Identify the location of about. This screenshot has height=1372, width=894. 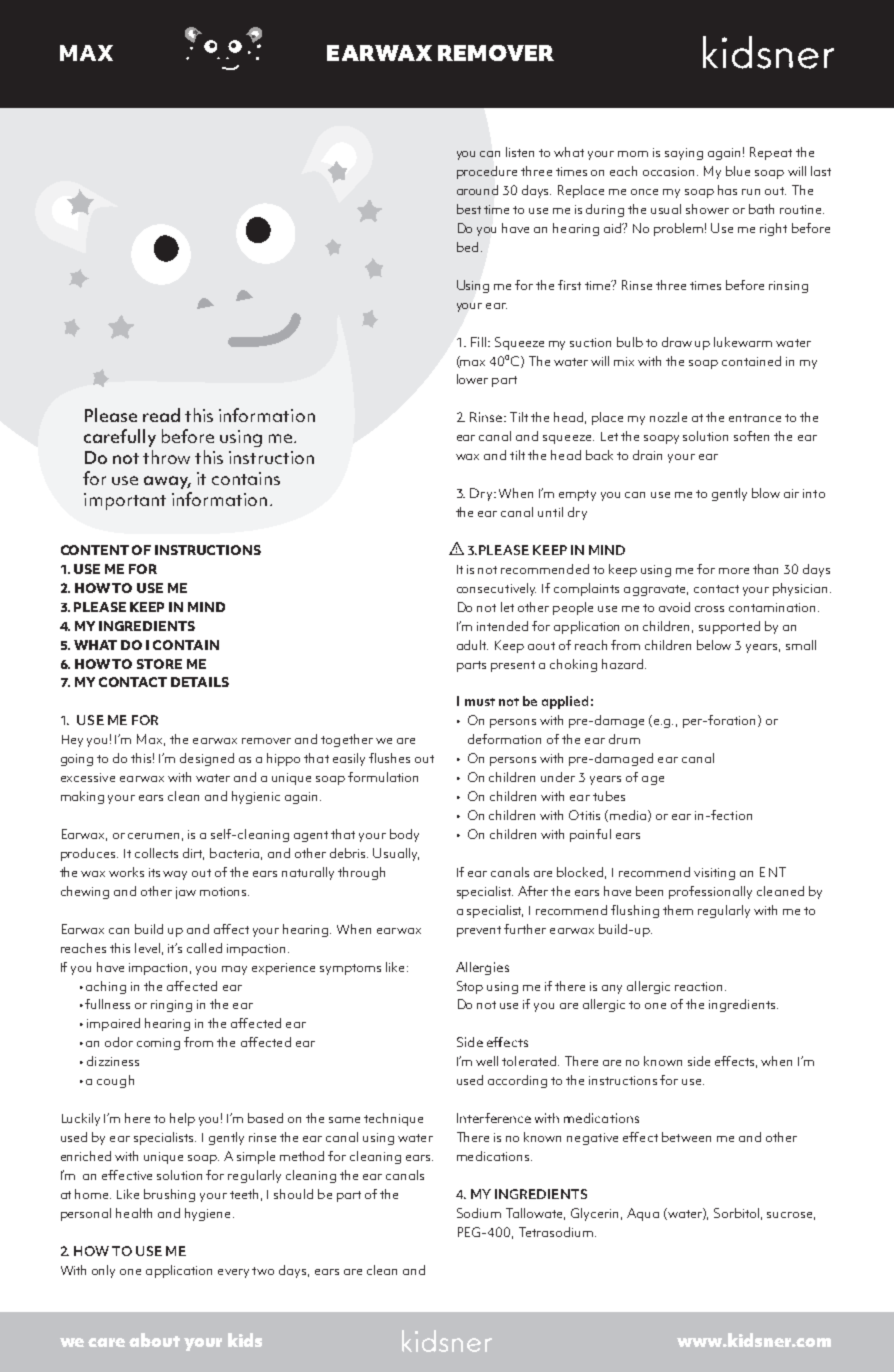
(154, 1340).
